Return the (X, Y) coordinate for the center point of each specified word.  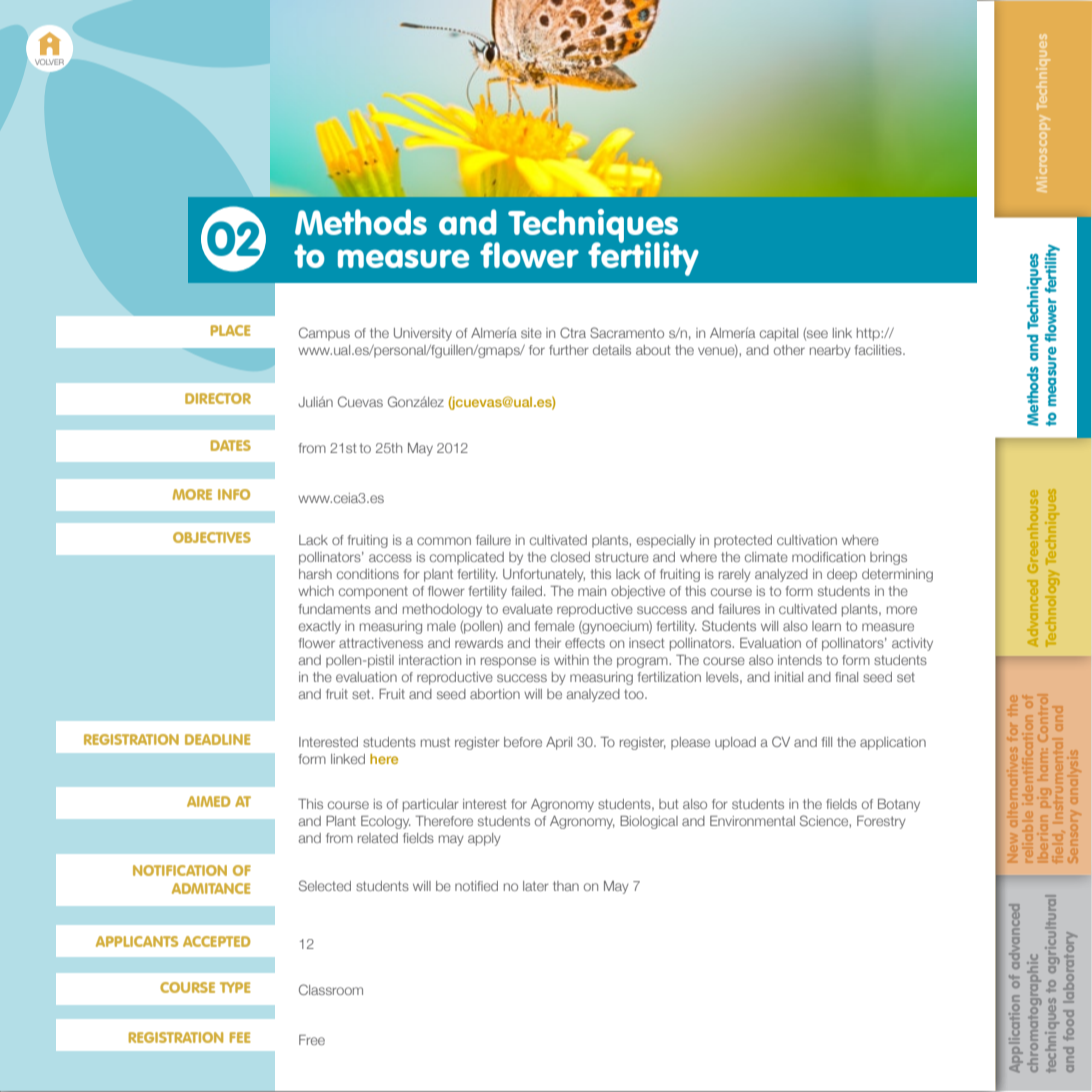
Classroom (331, 989)
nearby (830, 351)
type (235, 987)
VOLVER (50, 63)
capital (779, 334)
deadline (218, 739)
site (531, 333)
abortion (495, 694)
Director (218, 398)
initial (789, 677)
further (569, 350)
